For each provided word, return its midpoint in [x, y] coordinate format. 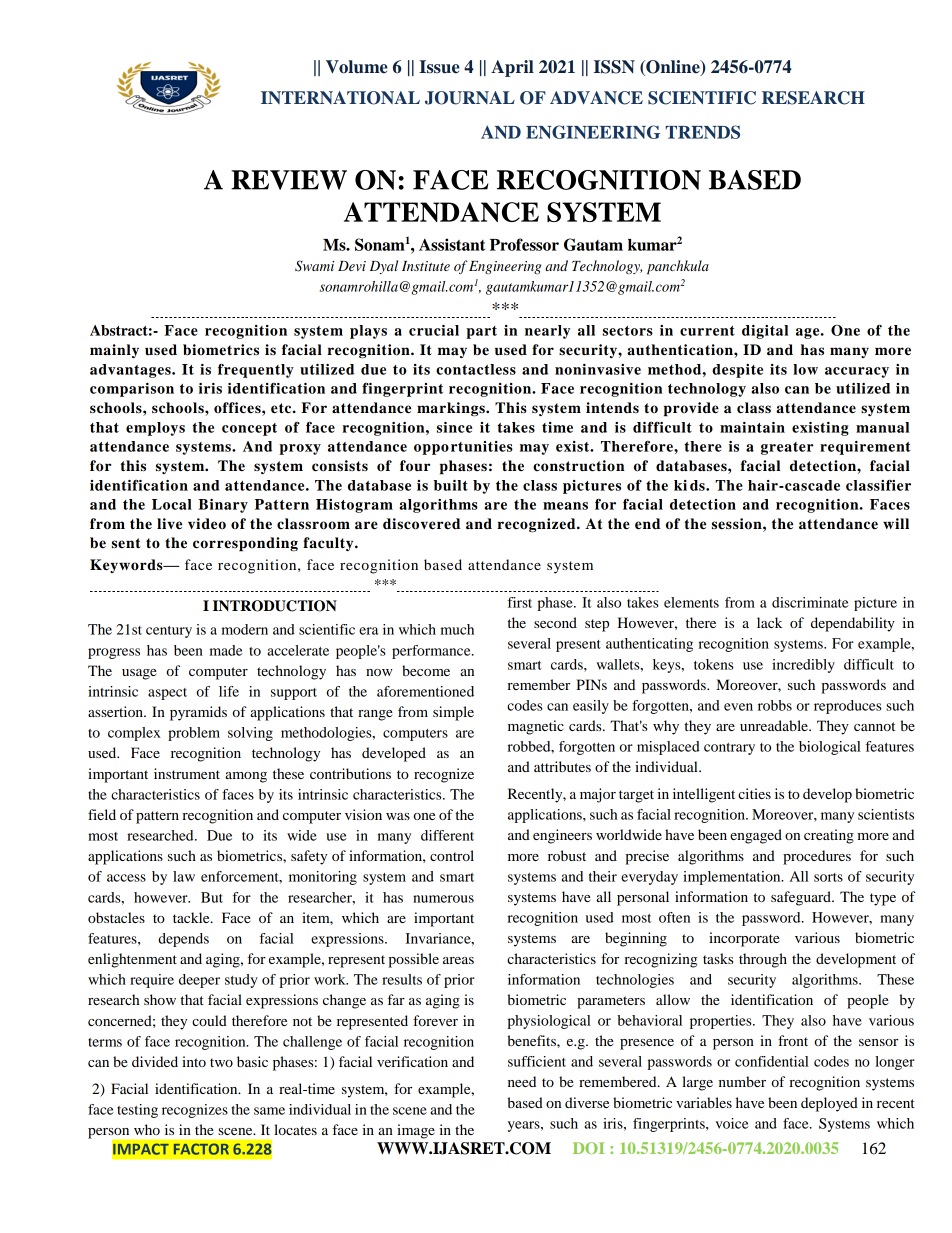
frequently [256, 370]
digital [765, 332]
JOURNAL [470, 98]
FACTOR [201, 1149]
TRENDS [702, 132]
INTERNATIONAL [340, 98]
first [520, 602]
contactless [476, 369]
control [452, 855]
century [169, 632]
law [184, 876]
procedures [817, 857]
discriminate [810, 602]
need [522, 1081]
